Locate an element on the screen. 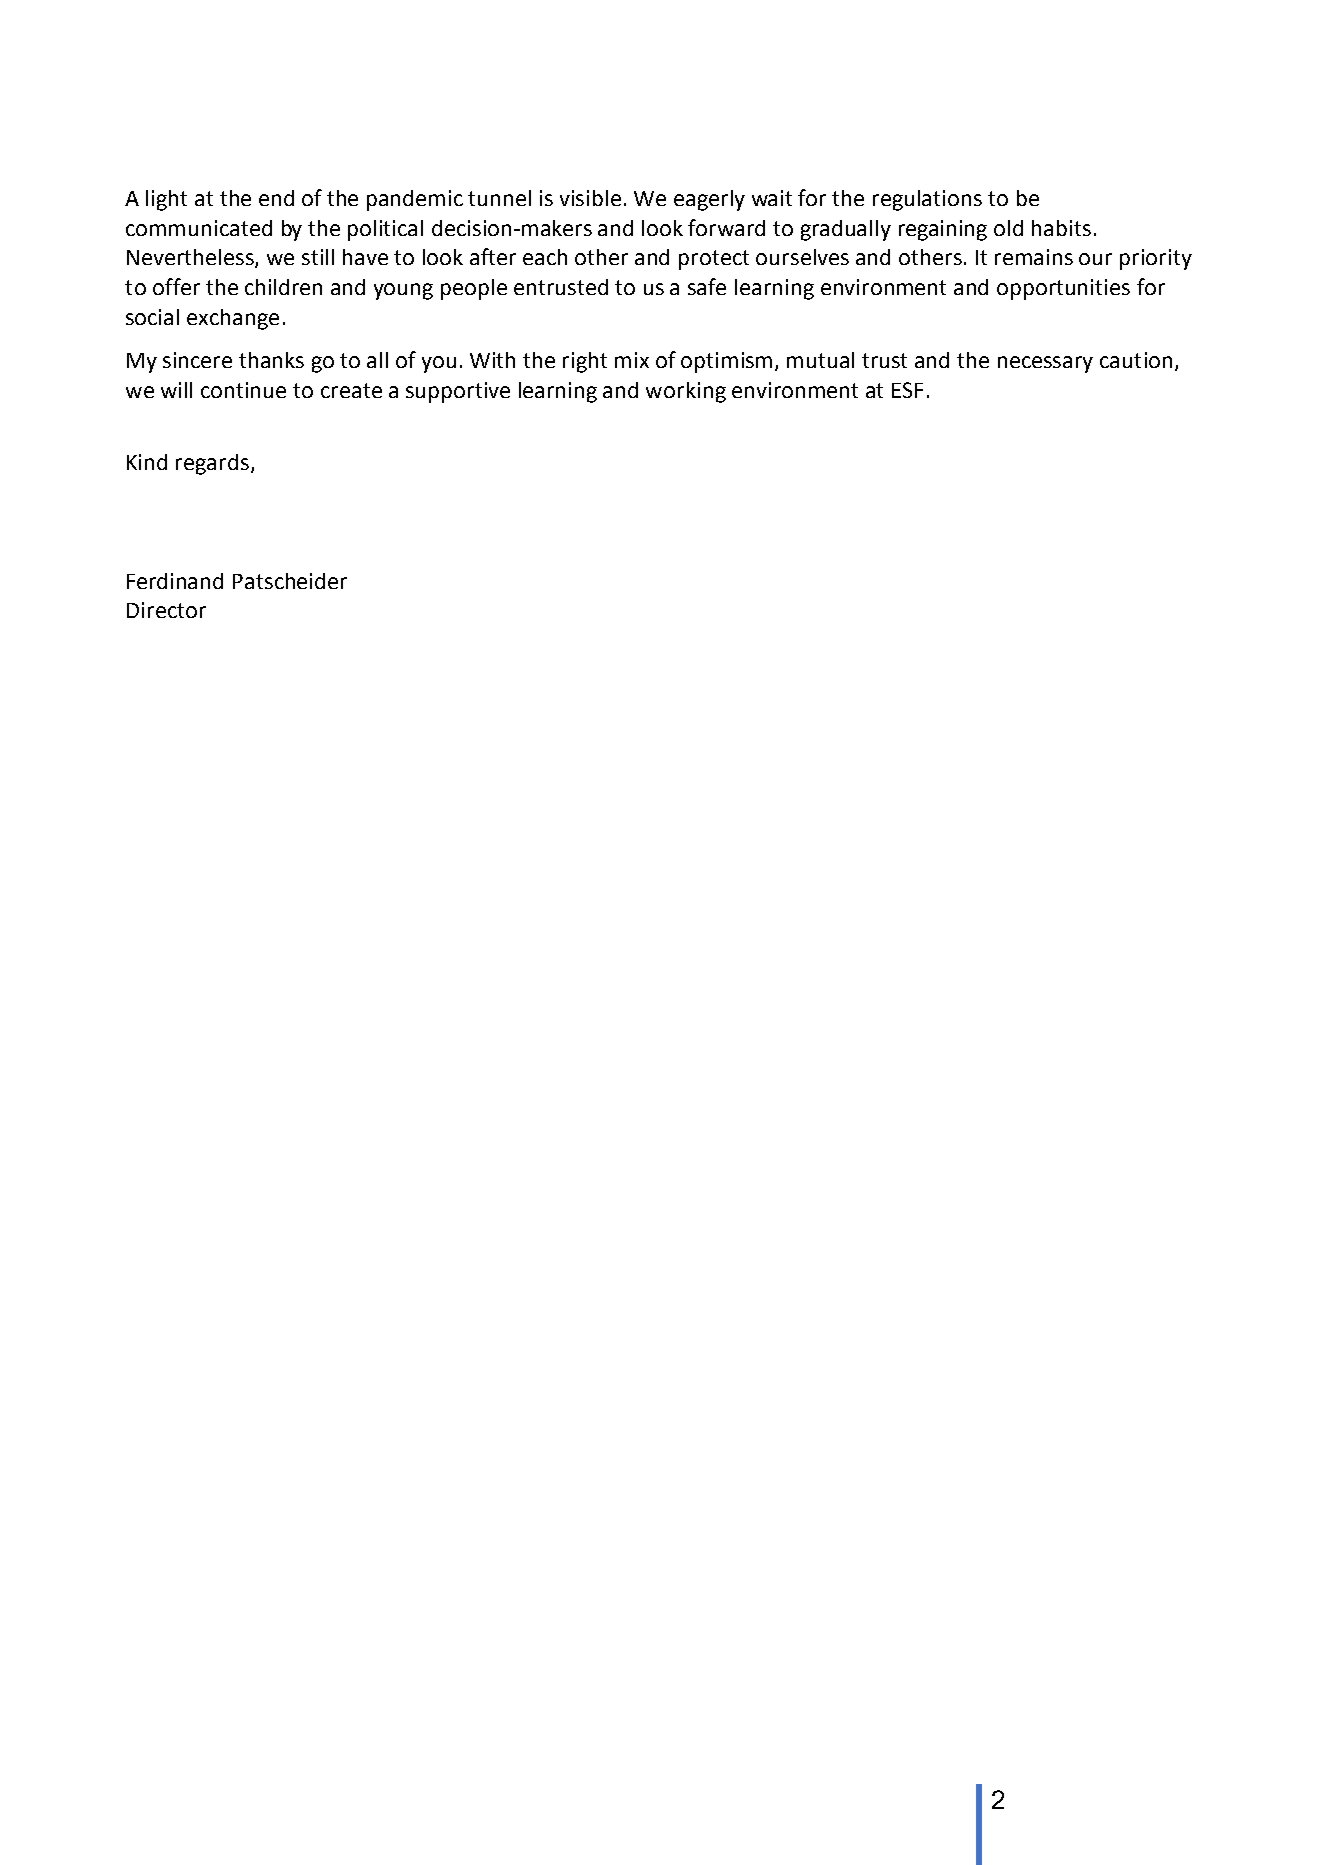  eagerly is located at coordinates (709, 200).
